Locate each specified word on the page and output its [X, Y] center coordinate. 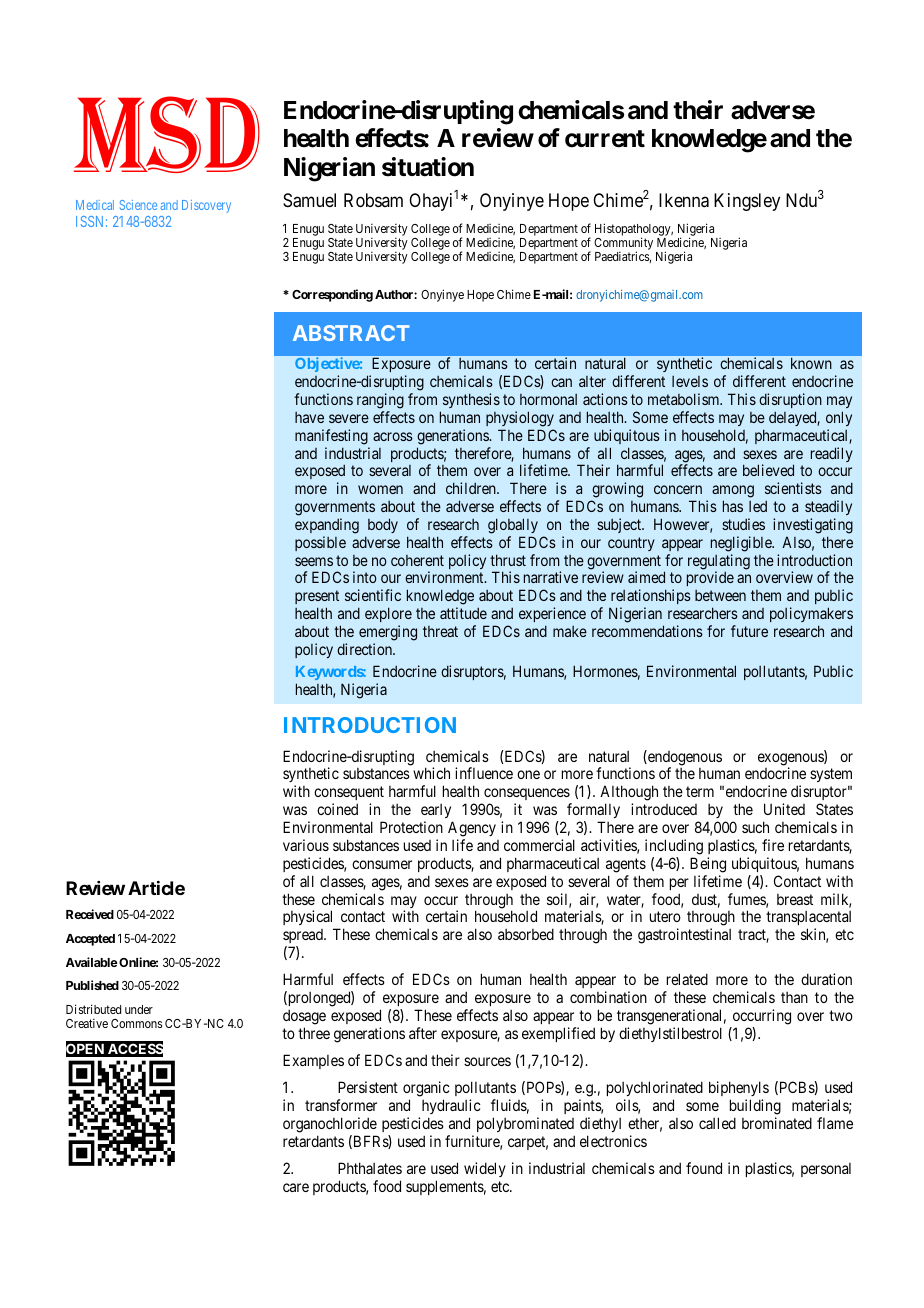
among [733, 493]
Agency [472, 829]
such [755, 827]
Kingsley [747, 202]
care [296, 1187]
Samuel [309, 200]
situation [428, 167]
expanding [327, 526]
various [306, 845]
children [472, 488]
